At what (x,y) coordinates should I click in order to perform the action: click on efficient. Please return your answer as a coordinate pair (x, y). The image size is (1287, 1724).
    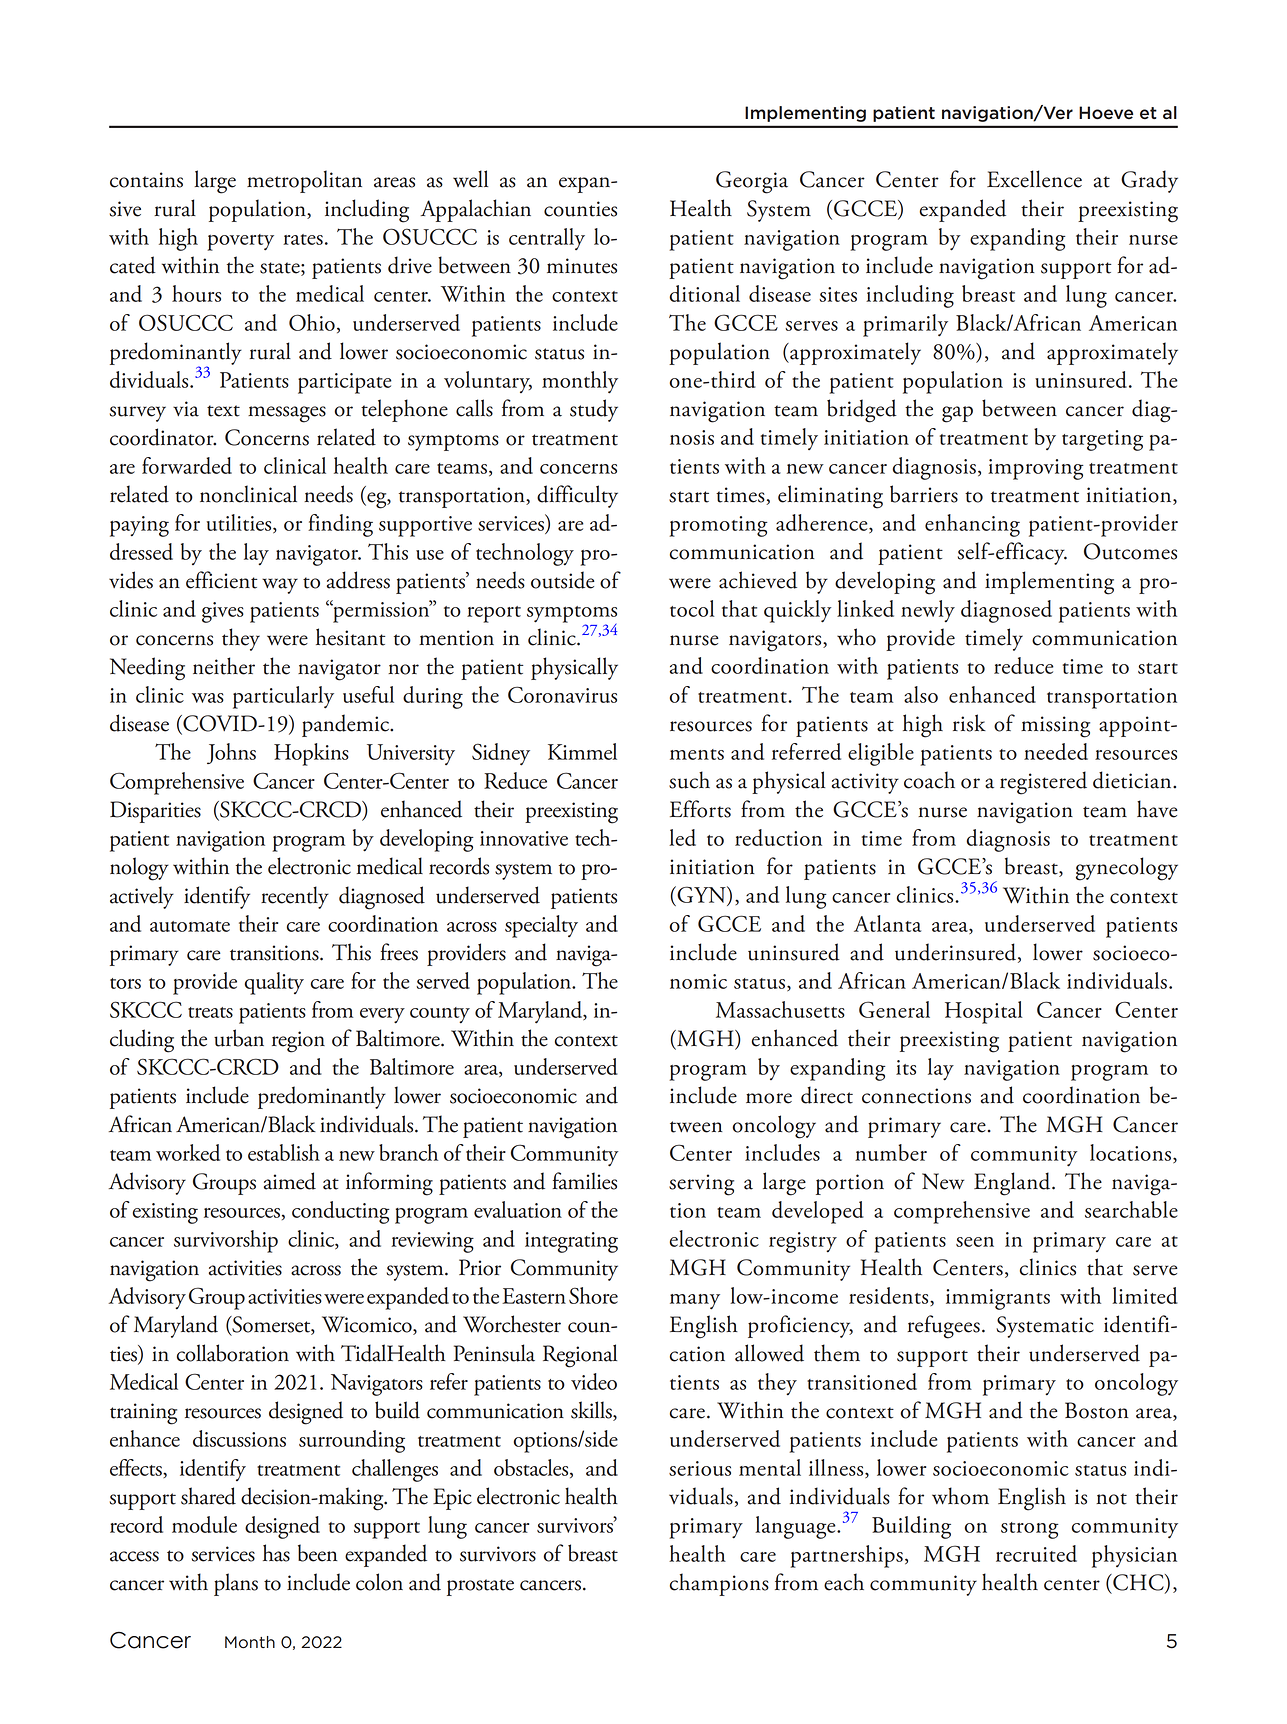
    Looking at the image, I should click on (221, 580).
